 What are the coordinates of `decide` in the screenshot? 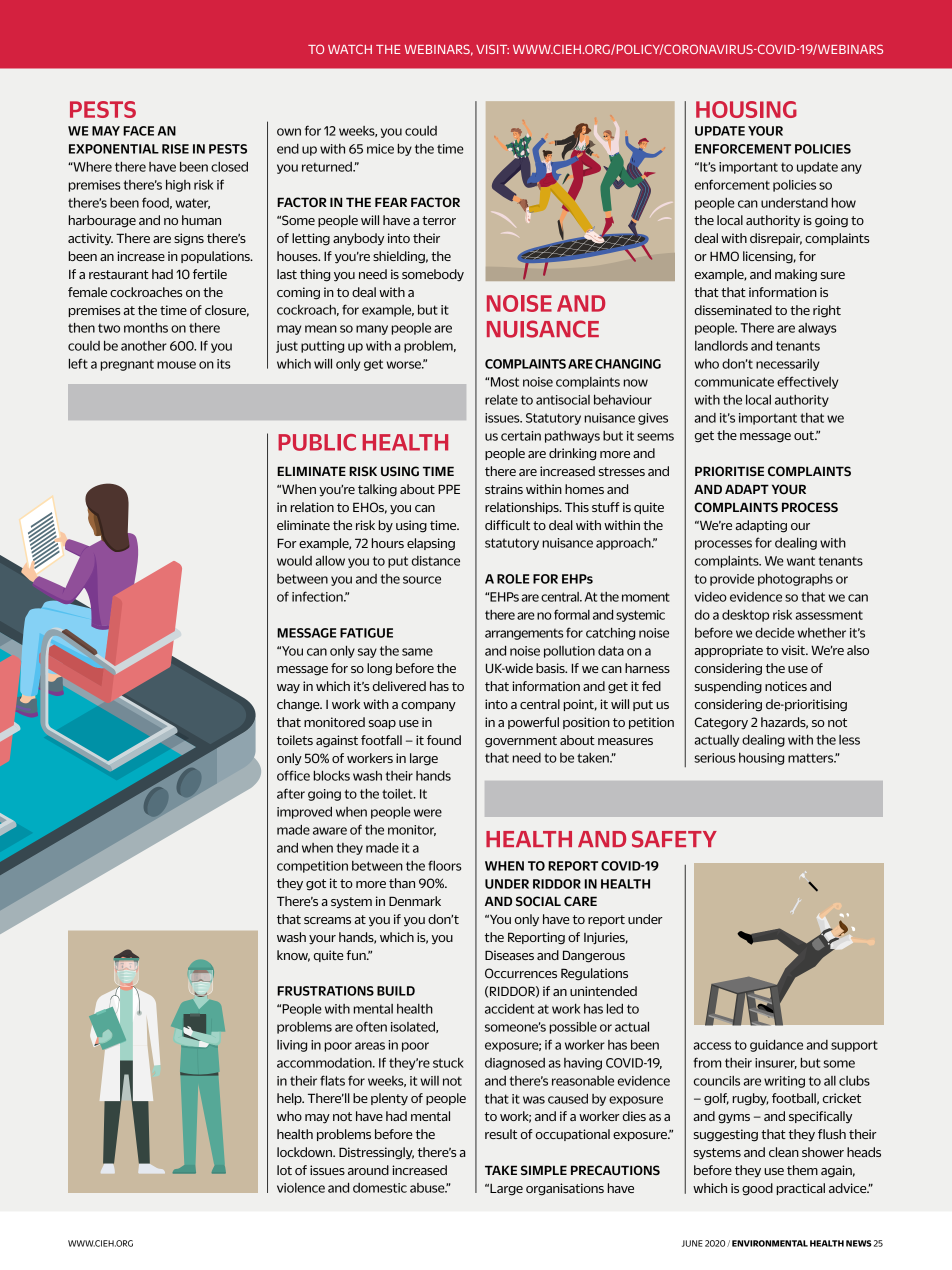 It's located at (775, 633).
